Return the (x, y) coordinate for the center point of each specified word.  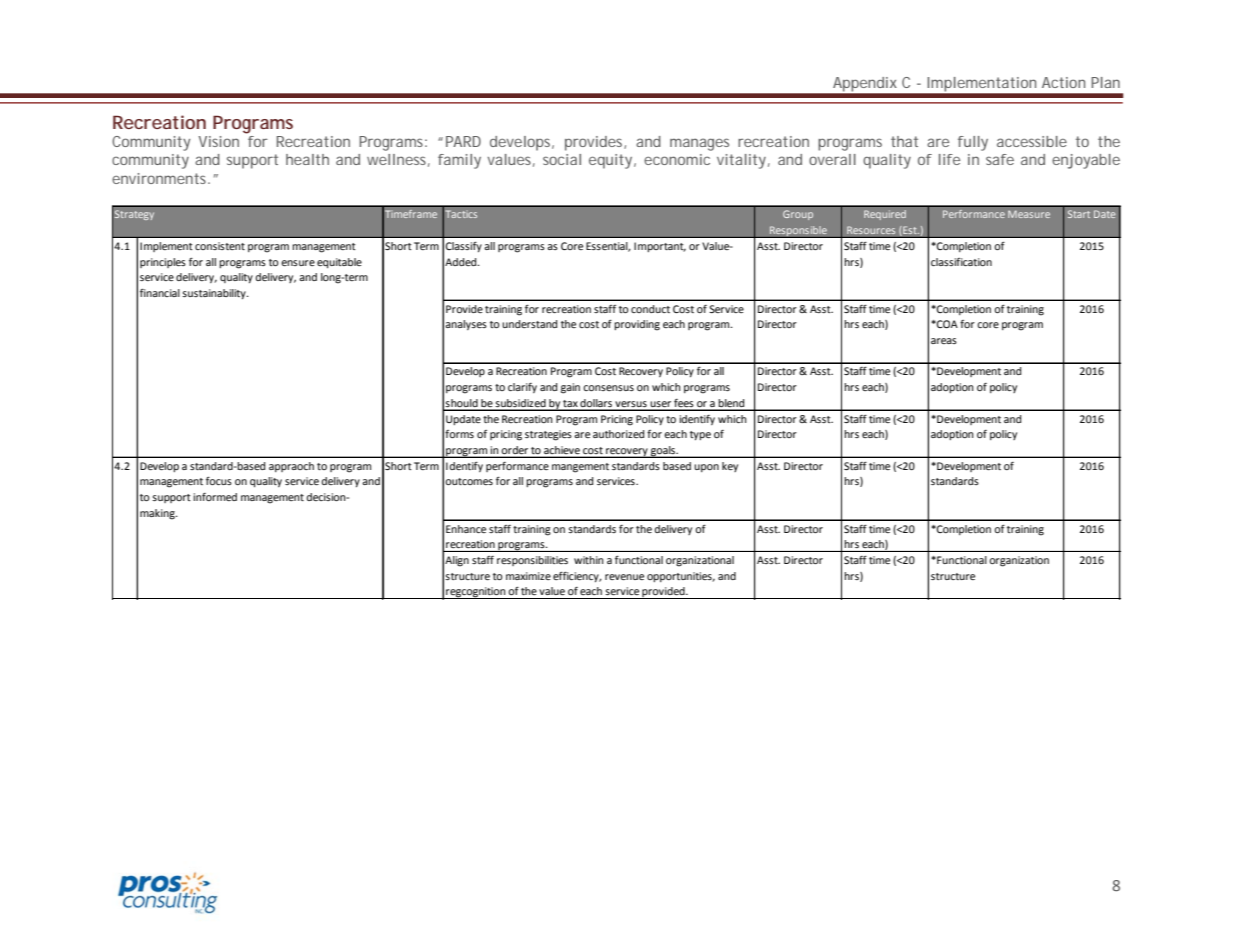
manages (699, 144)
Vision (218, 141)
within (589, 560)
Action (1063, 82)
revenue (624, 577)
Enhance (466, 529)
